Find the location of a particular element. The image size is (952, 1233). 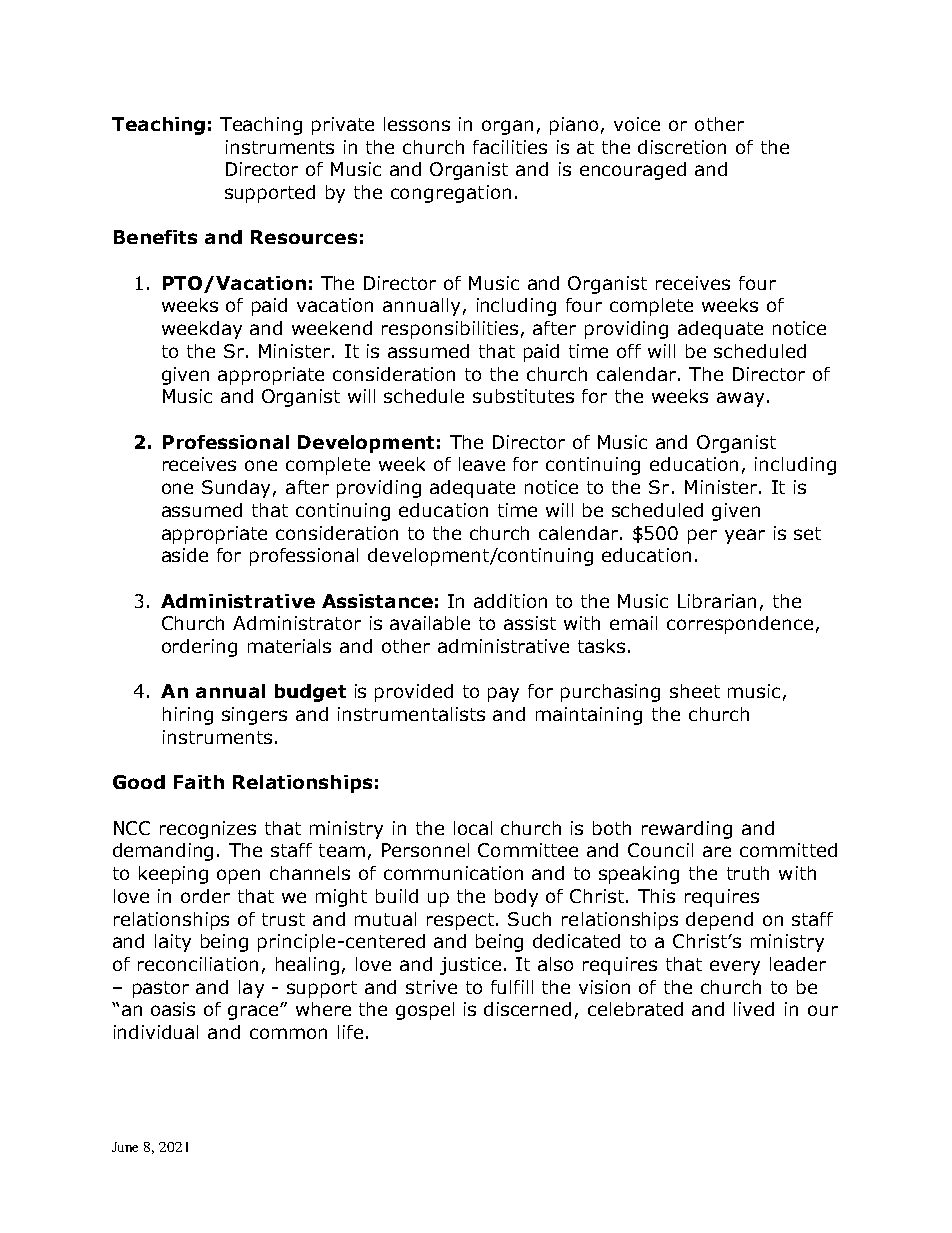

Benefits is located at coordinates (155, 237).
